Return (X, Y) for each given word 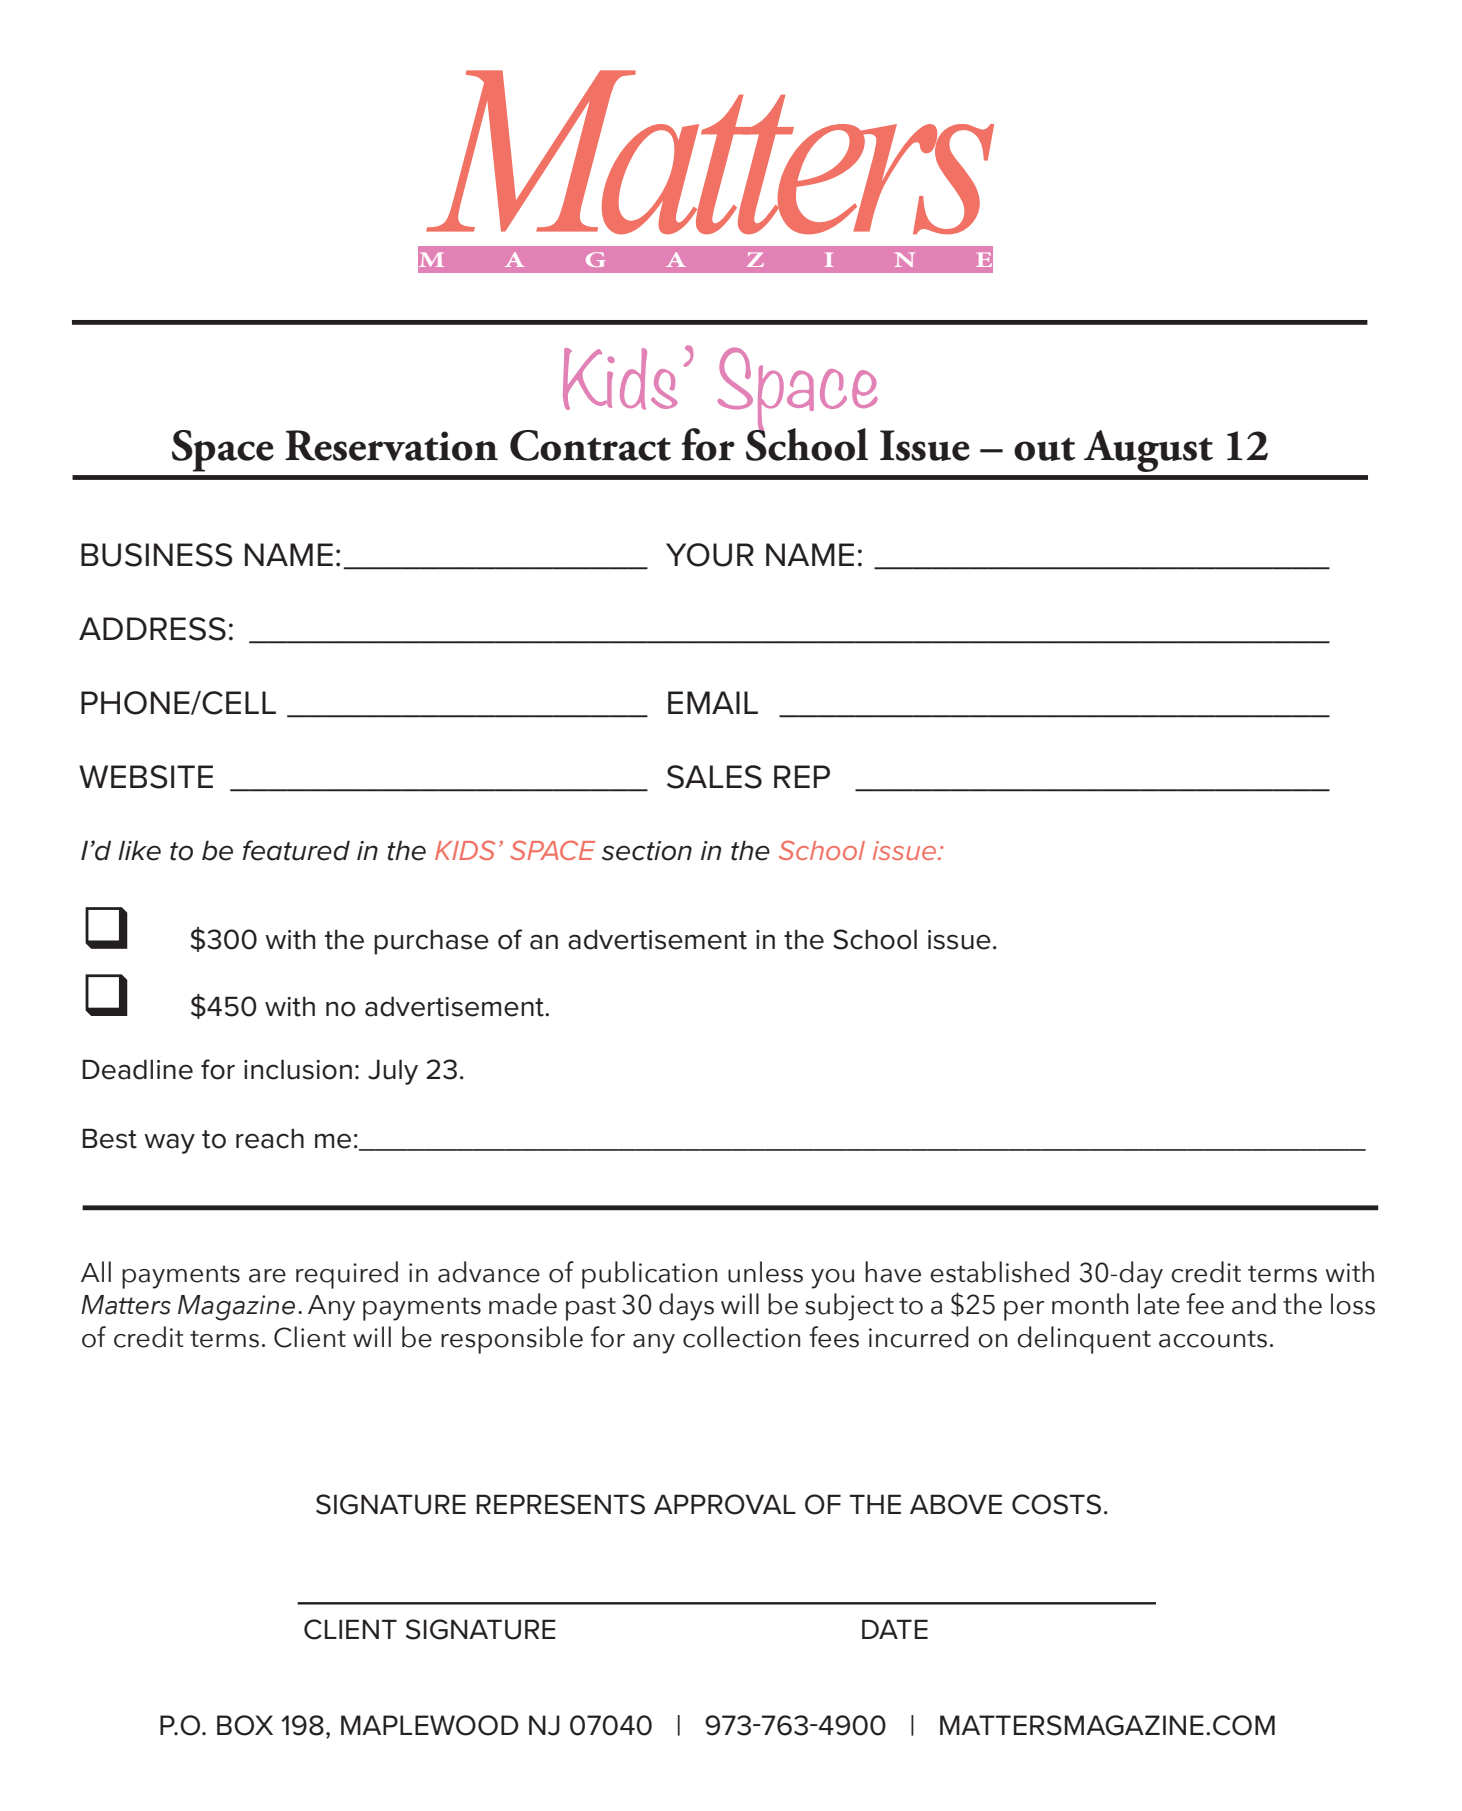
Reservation (391, 445)
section (647, 851)
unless (765, 1272)
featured (296, 850)
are (267, 1276)
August (1148, 451)
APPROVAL (725, 1504)
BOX (245, 1725)
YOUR (710, 555)
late (1159, 1304)
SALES (714, 777)
